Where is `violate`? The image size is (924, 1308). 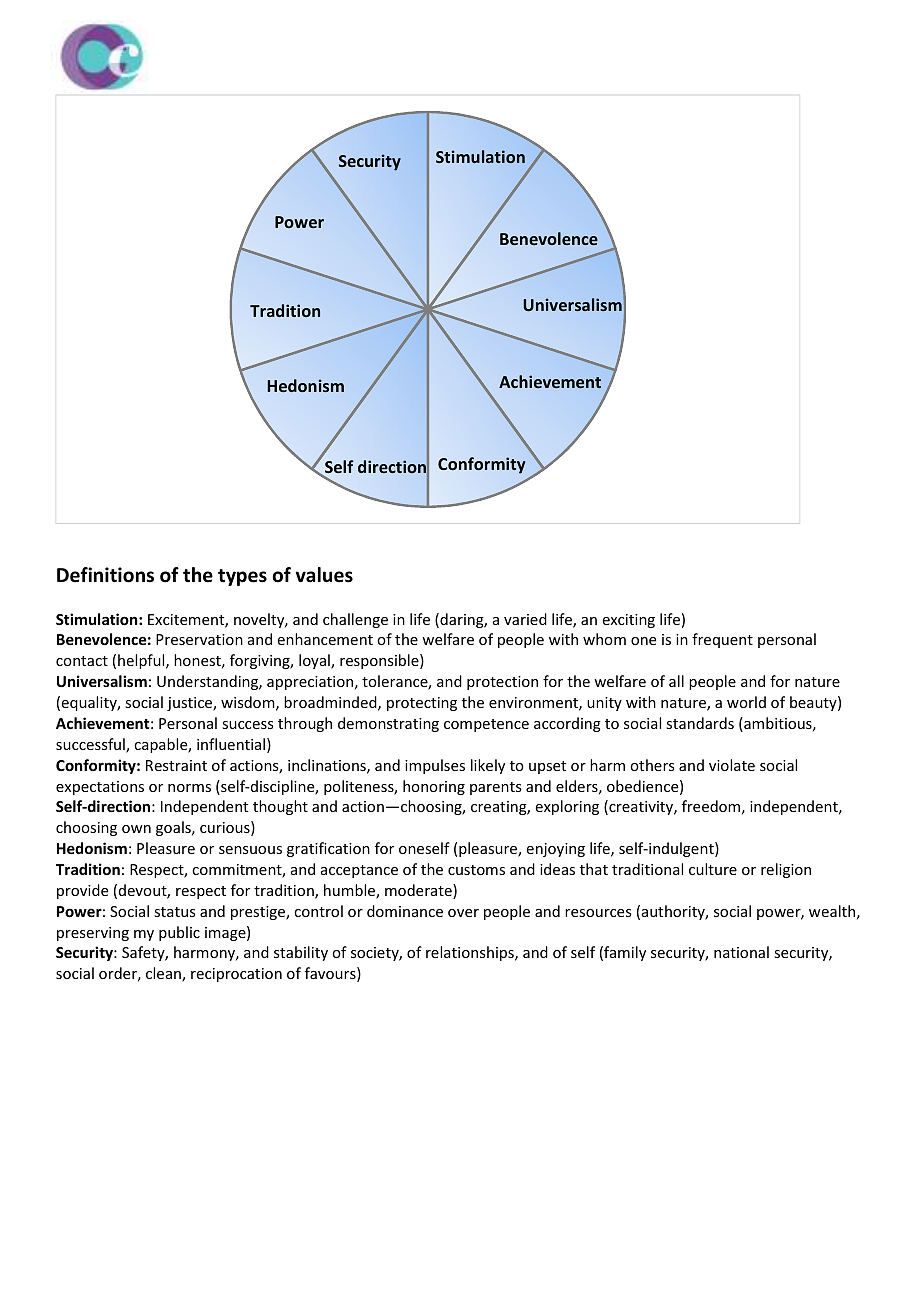 violate is located at coordinates (732, 765).
